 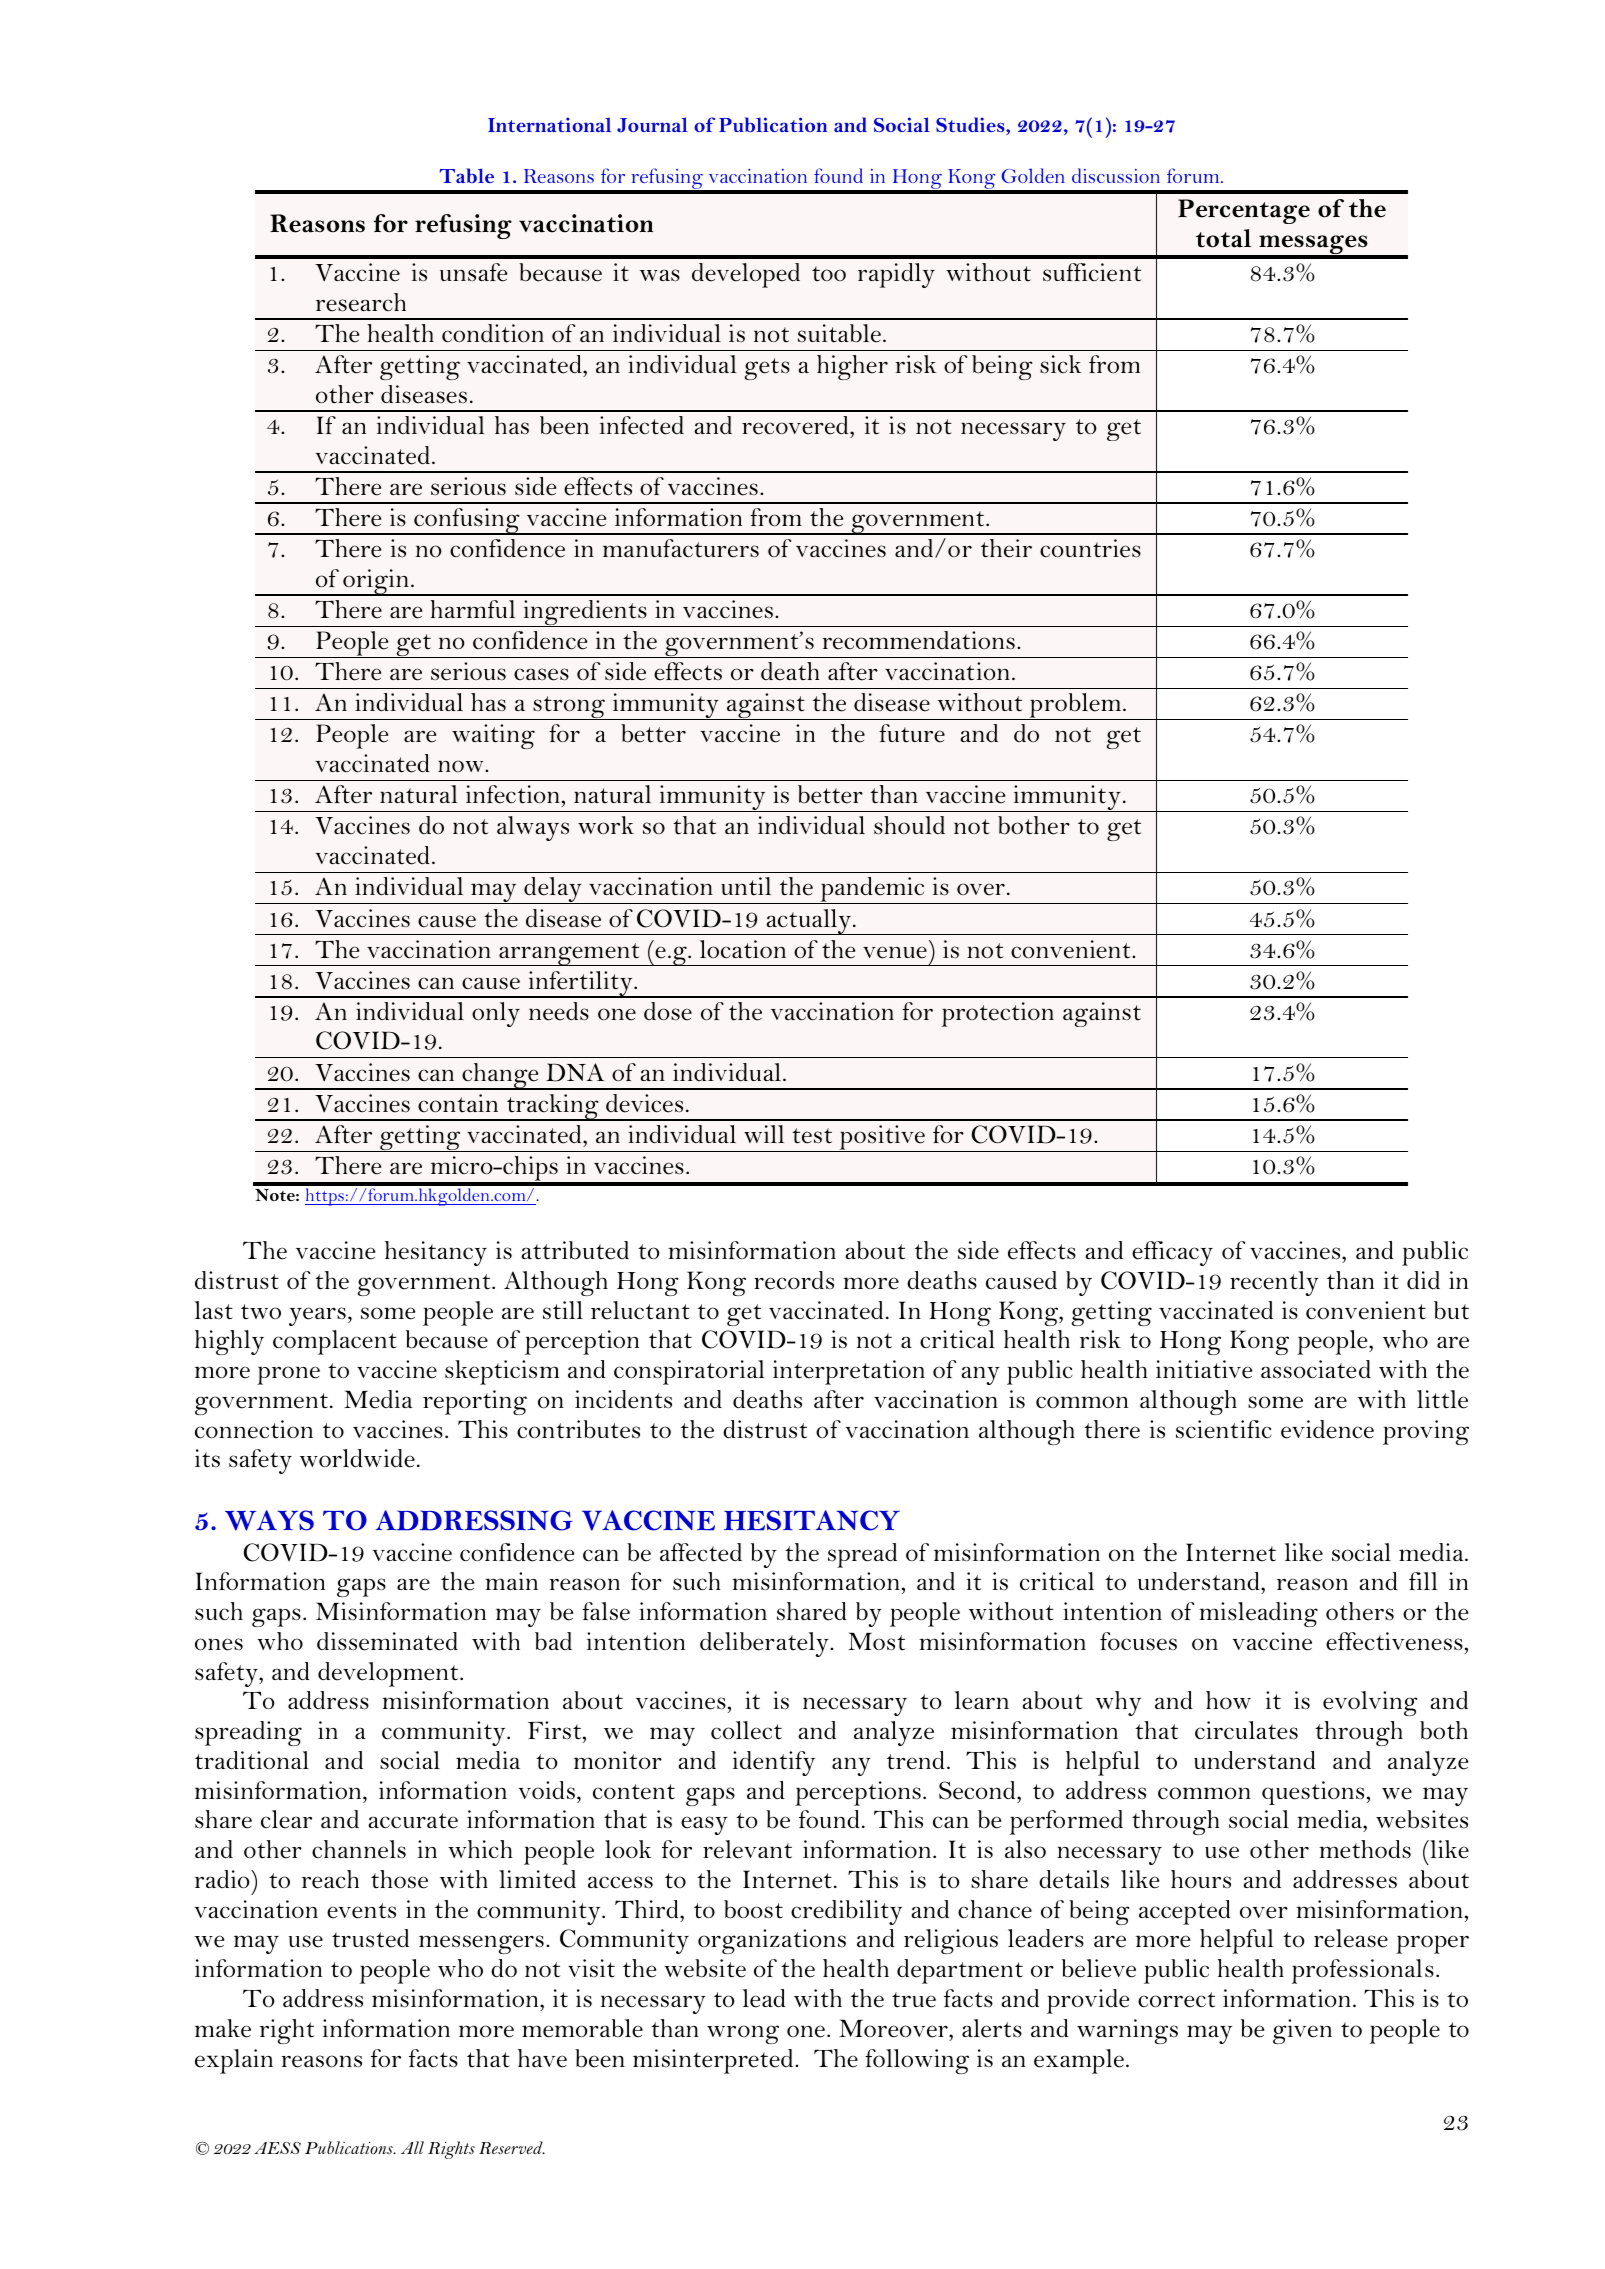 I want to click on too, so click(x=829, y=273).
